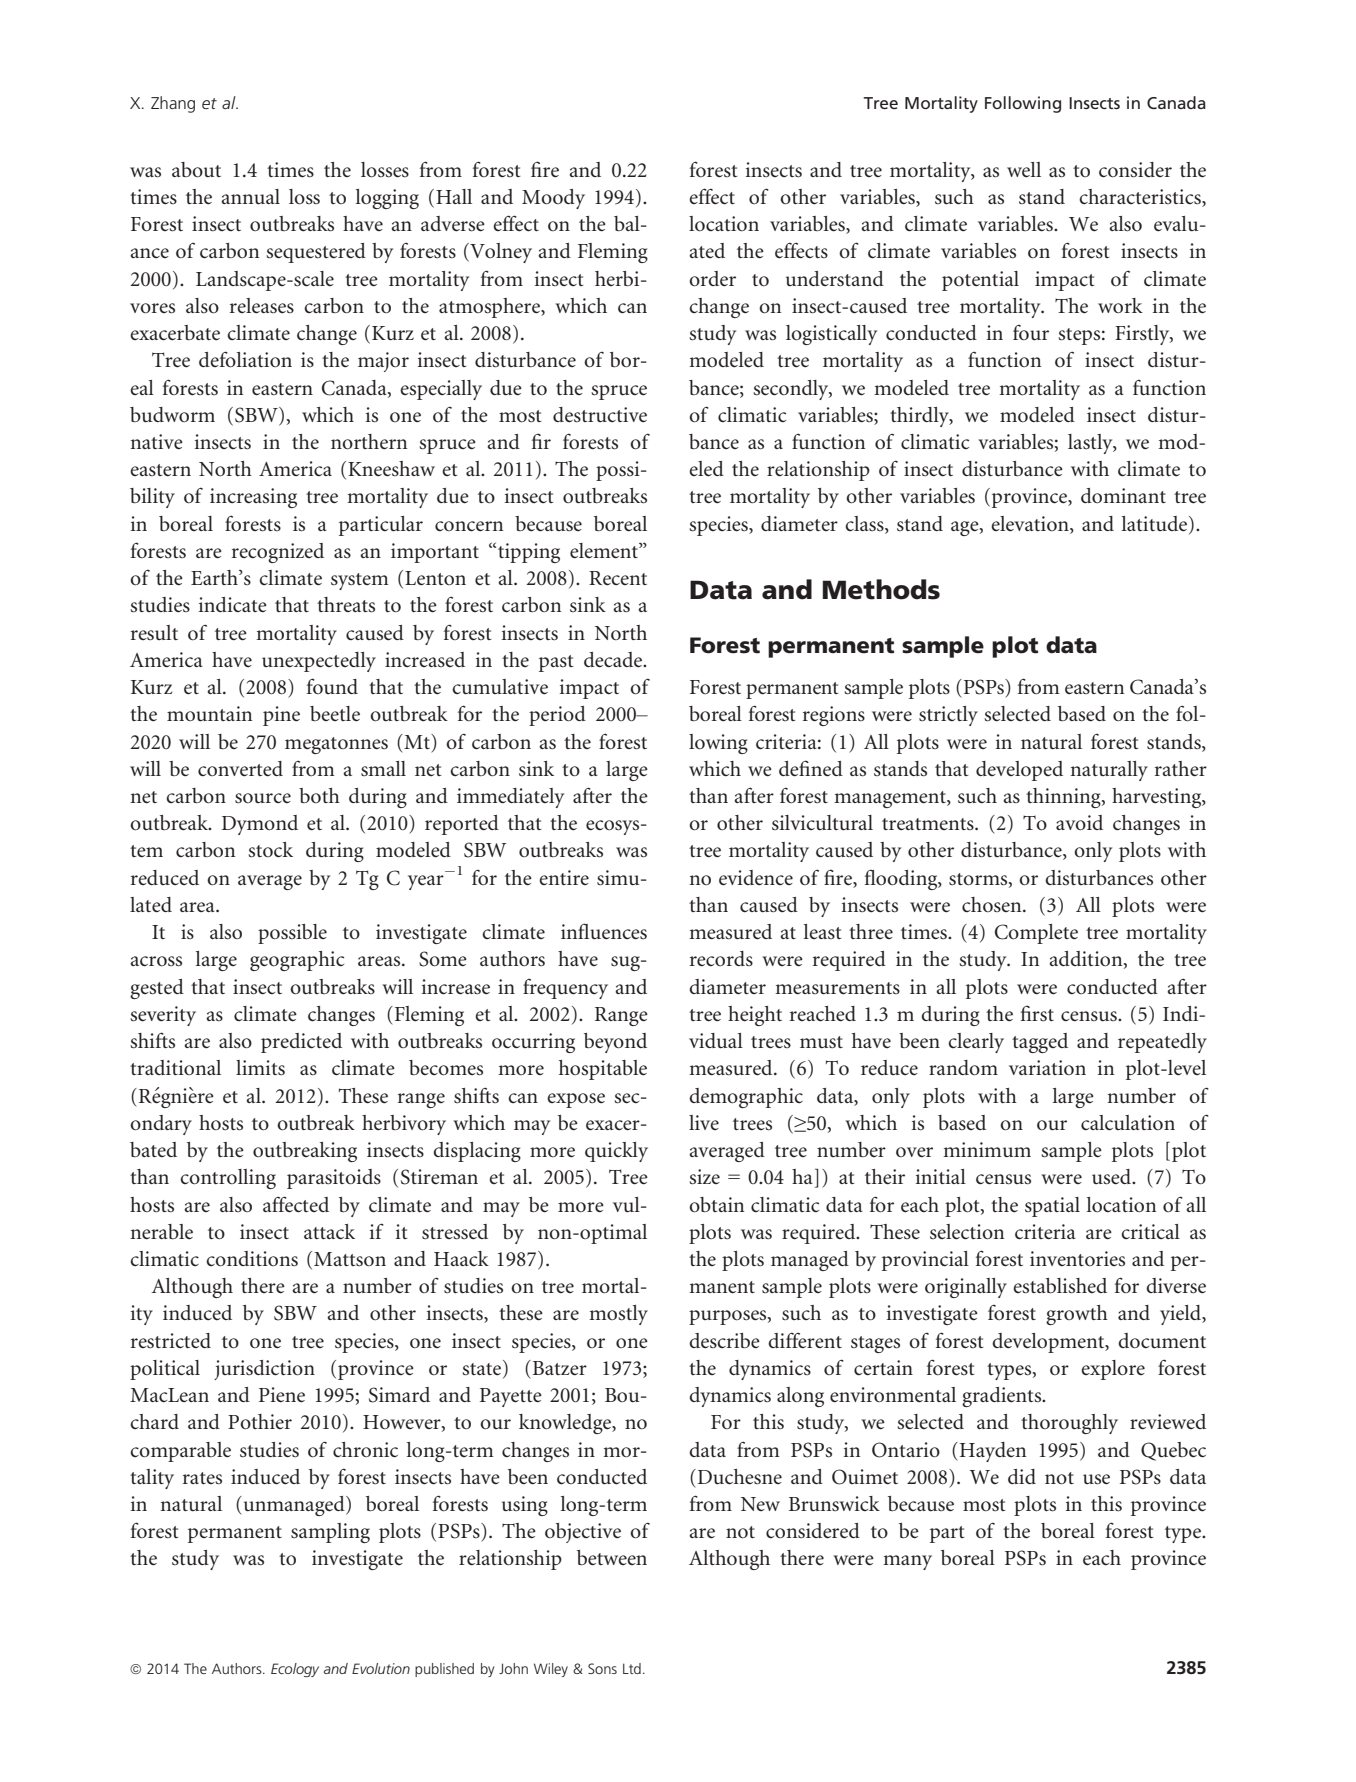  Describe the element at coordinates (615, 1043) in the document. I see `beyond` at that location.
